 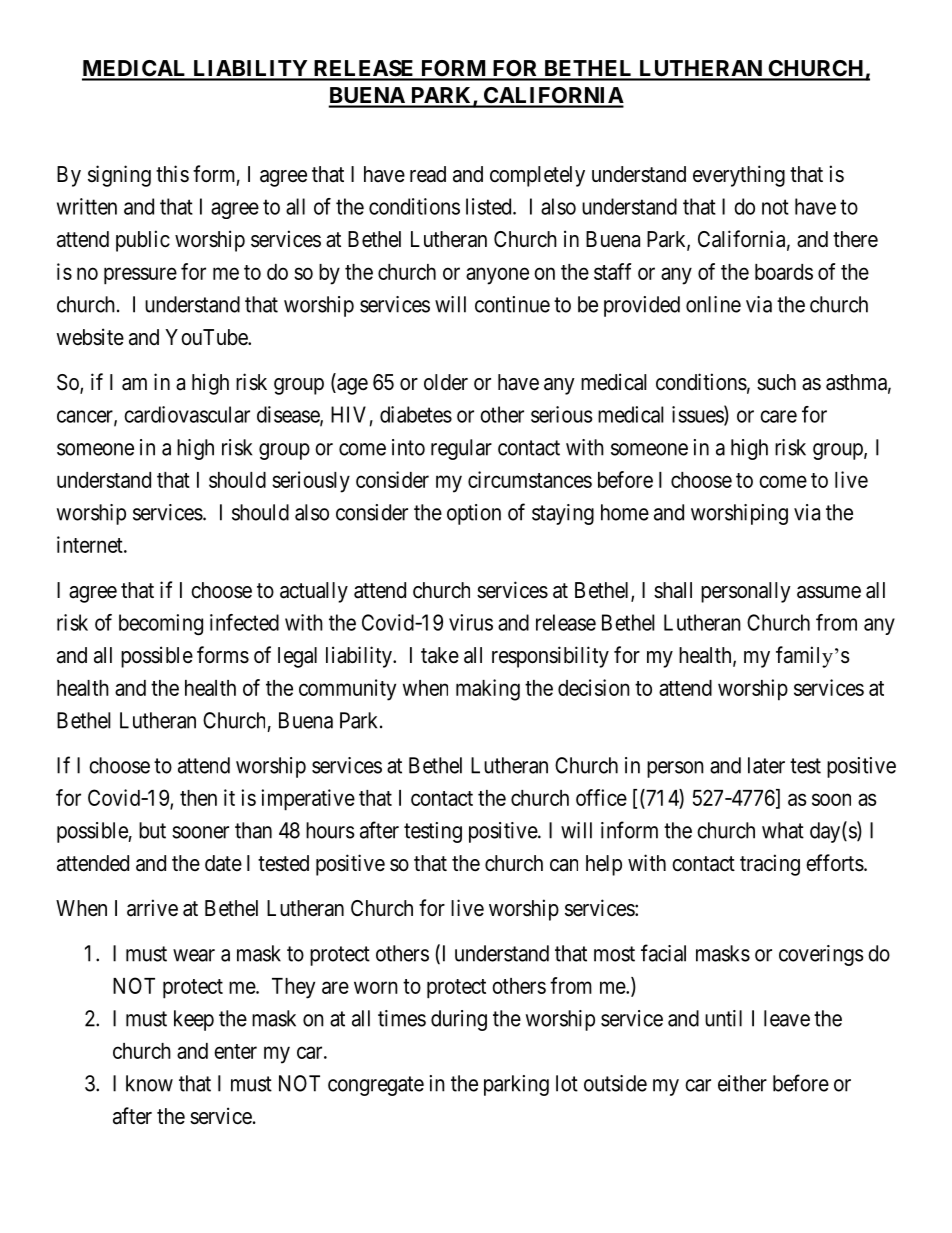 I want to click on listed, so click(x=490, y=206).
